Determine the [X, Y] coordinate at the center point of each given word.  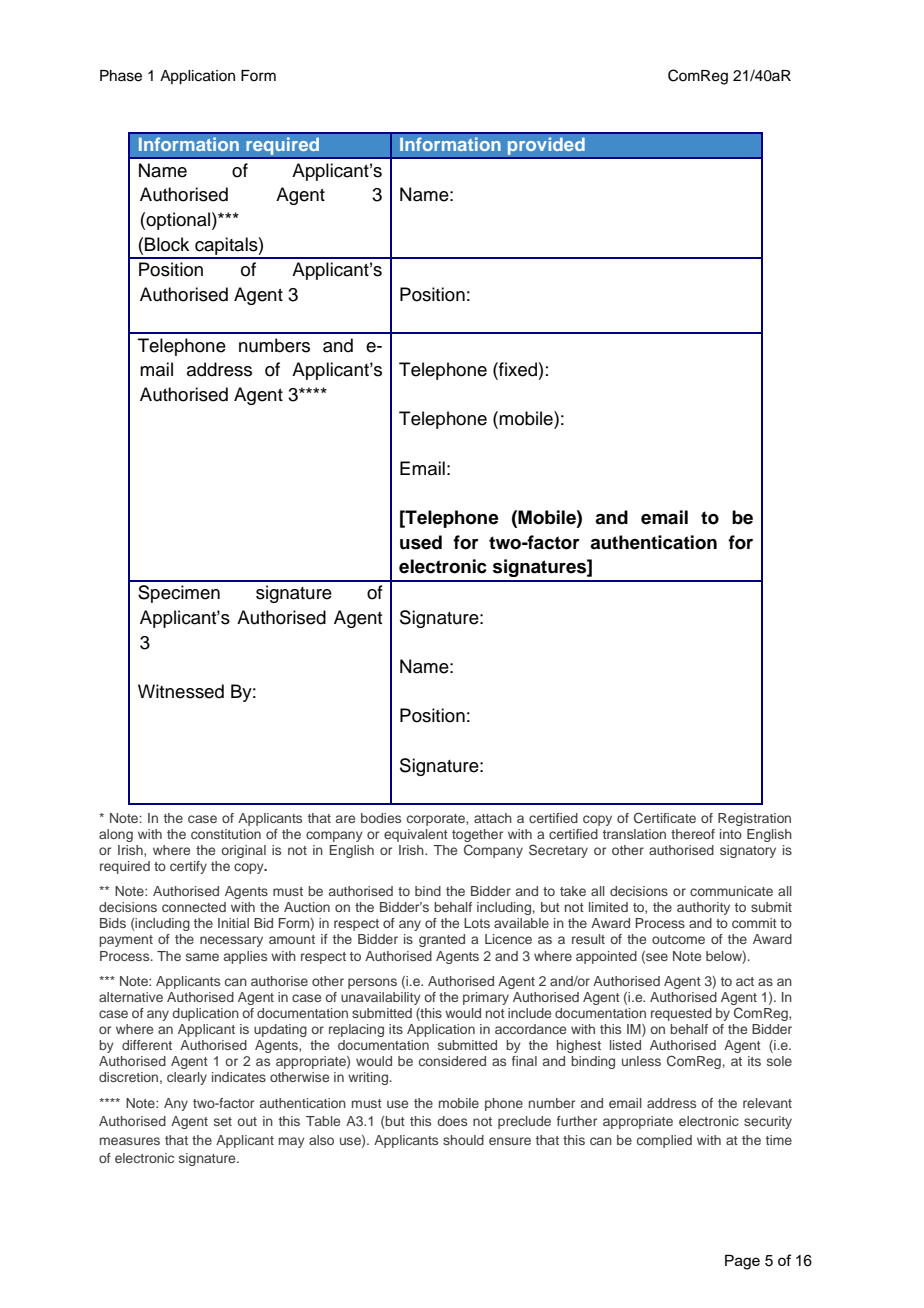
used [421, 542]
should [463, 1140]
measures [130, 1141]
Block [167, 244]
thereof [693, 834]
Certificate [665, 818]
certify [188, 867]
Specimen [179, 594]
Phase [121, 76]
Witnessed [181, 691]
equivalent [416, 835]
